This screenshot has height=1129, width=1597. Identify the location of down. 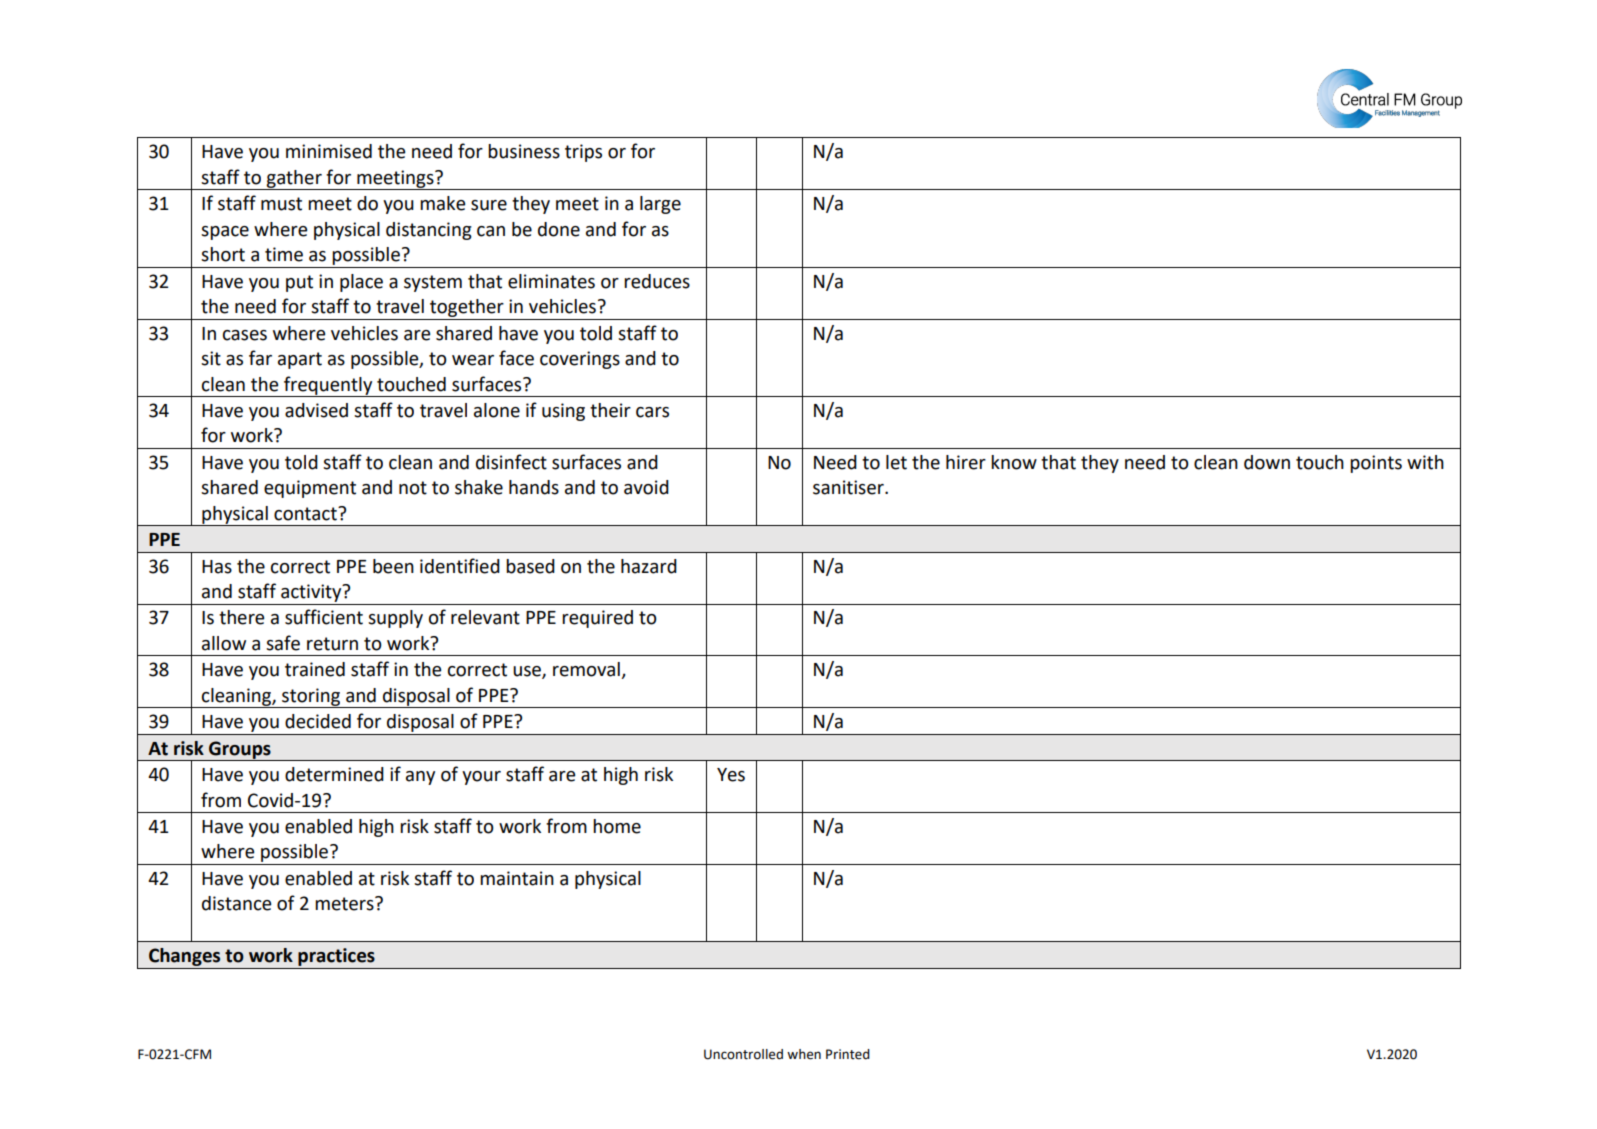
(1267, 462).
